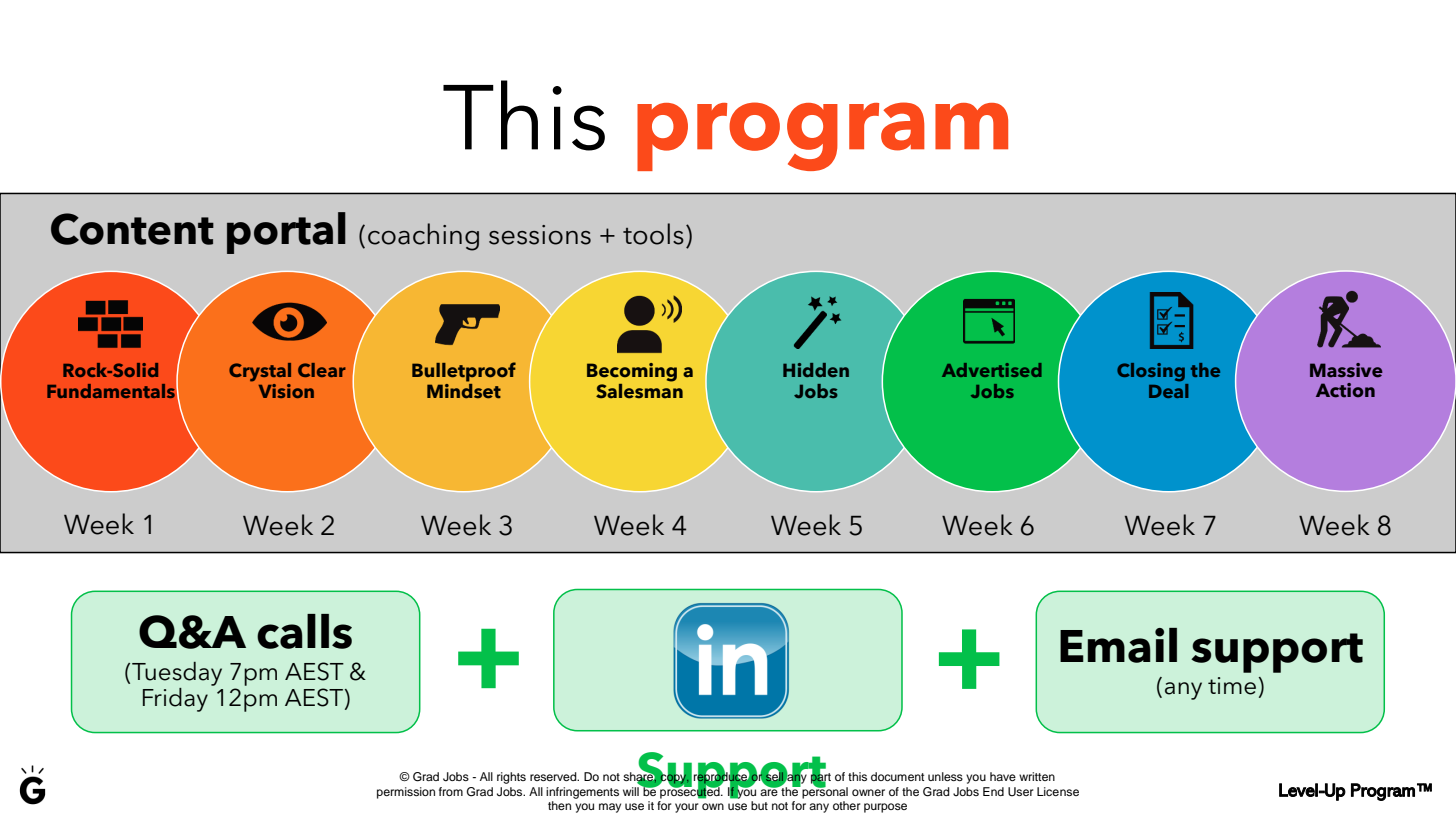 This page has height=819, width=1456. I want to click on Vision, so click(286, 391).
